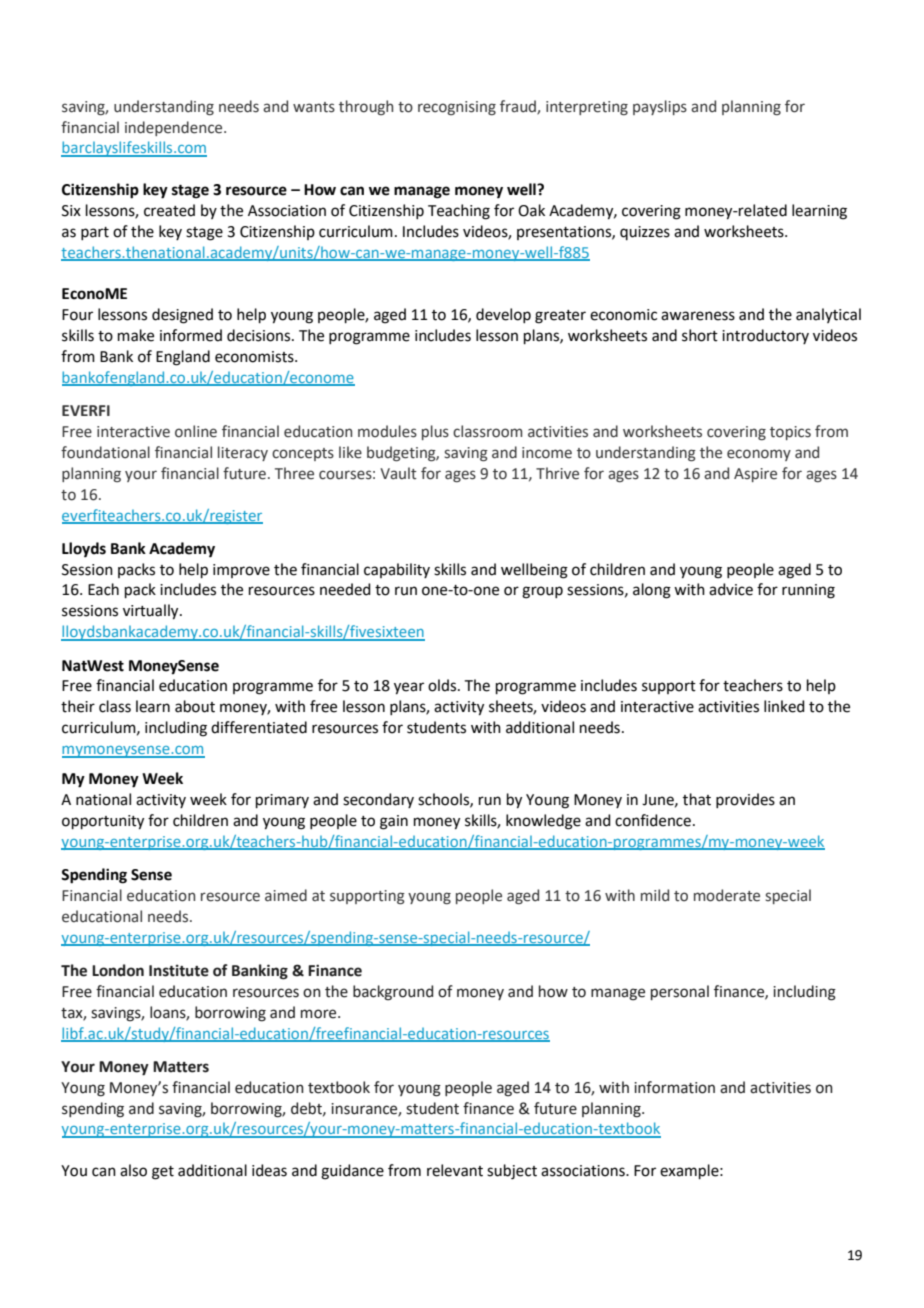 The height and width of the screenshot is (1308, 924). I want to click on independence, so click(175, 128).
